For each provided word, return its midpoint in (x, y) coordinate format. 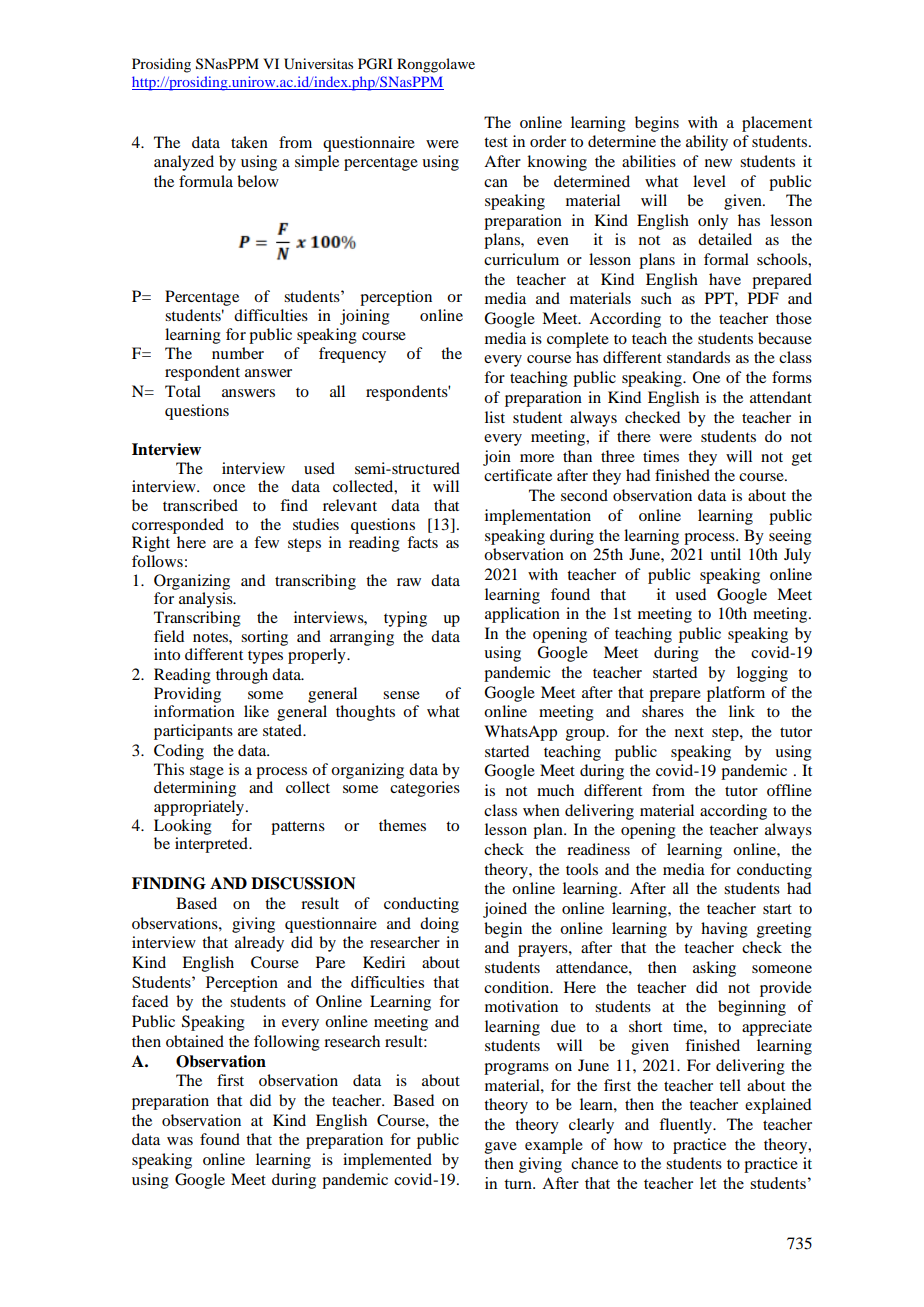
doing (439, 925)
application (522, 615)
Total (183, 391)
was (180, 1141)
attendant (781, 397)
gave (501, 1148)
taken (249, 142)
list (495, 417)
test (496, 142)
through (242, 676)
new (718, 163)
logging (762, 674)
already (259, 944)
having (724, 930)
